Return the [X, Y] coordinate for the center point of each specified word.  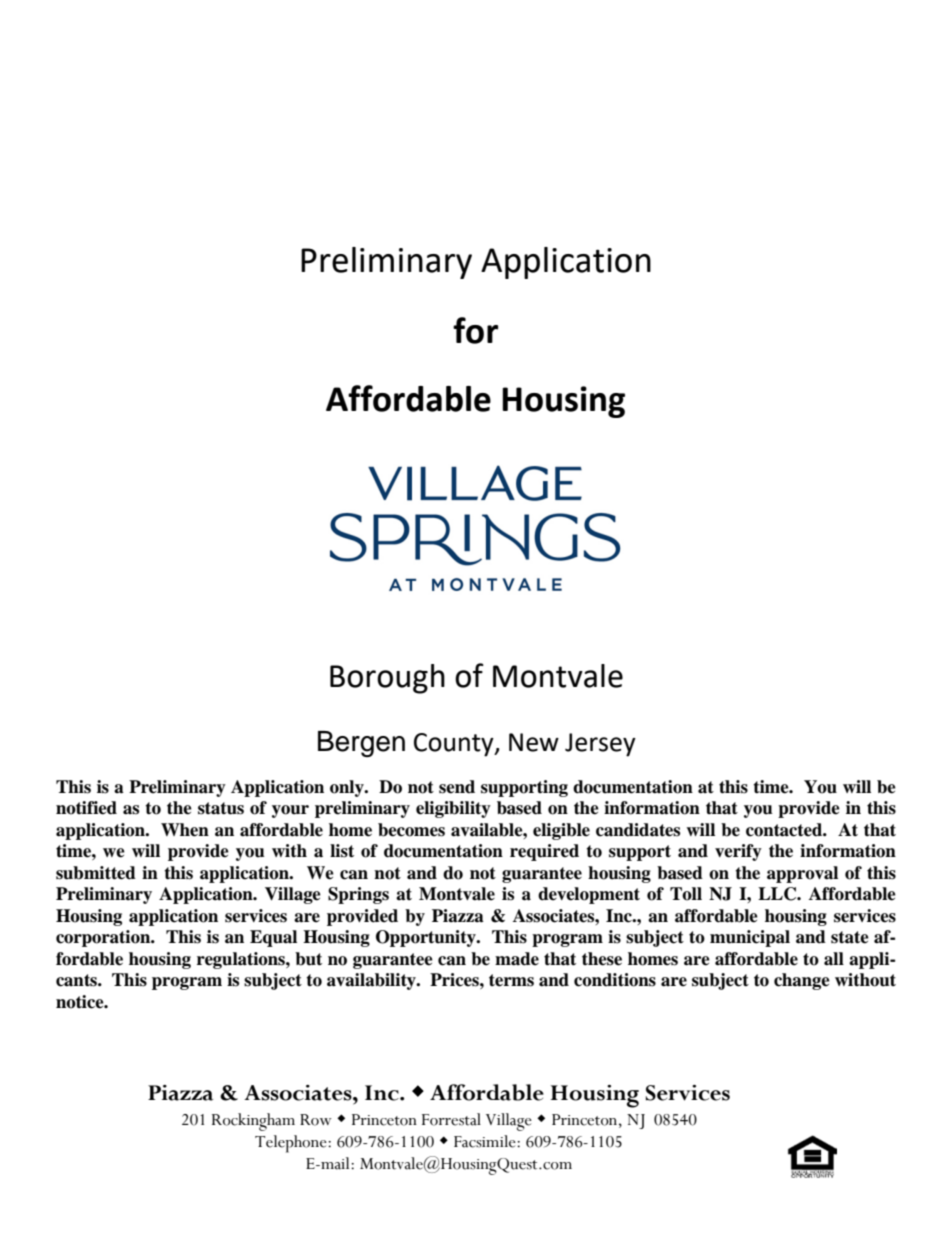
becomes [411, 830]
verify [738, 852]
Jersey [600, 745]
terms [511, 980]
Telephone [292, 1144]
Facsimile [486, 1141]
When [185, 830]
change [802, 981]
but [308, 959]
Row [316, 1120]
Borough [387, 679]
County [455, 745]
